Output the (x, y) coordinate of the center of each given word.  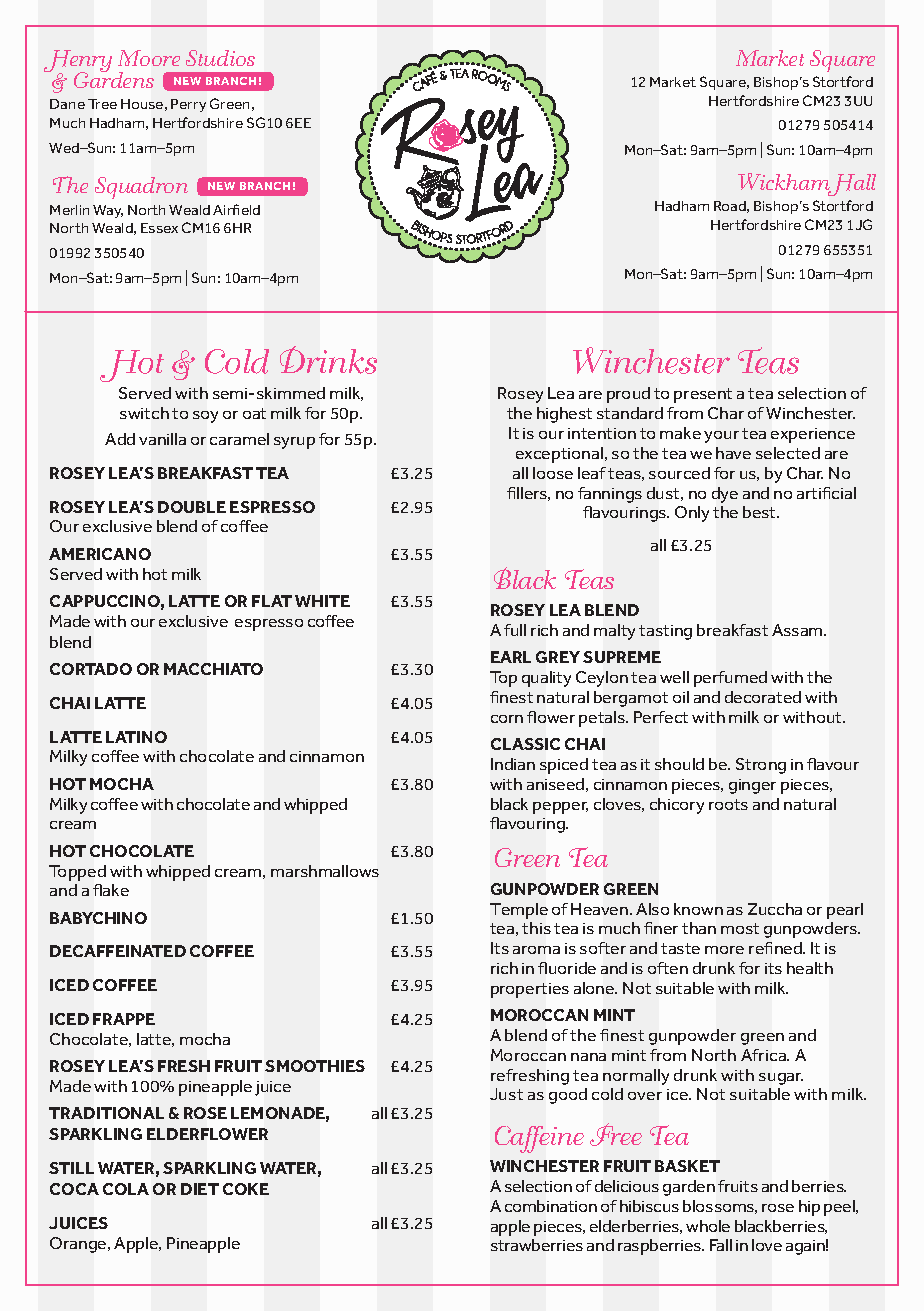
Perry (188, 105)
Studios (220, 58)
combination (551, 1206)
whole (708, 1226)
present (703, 395)
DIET (200, 1189)
